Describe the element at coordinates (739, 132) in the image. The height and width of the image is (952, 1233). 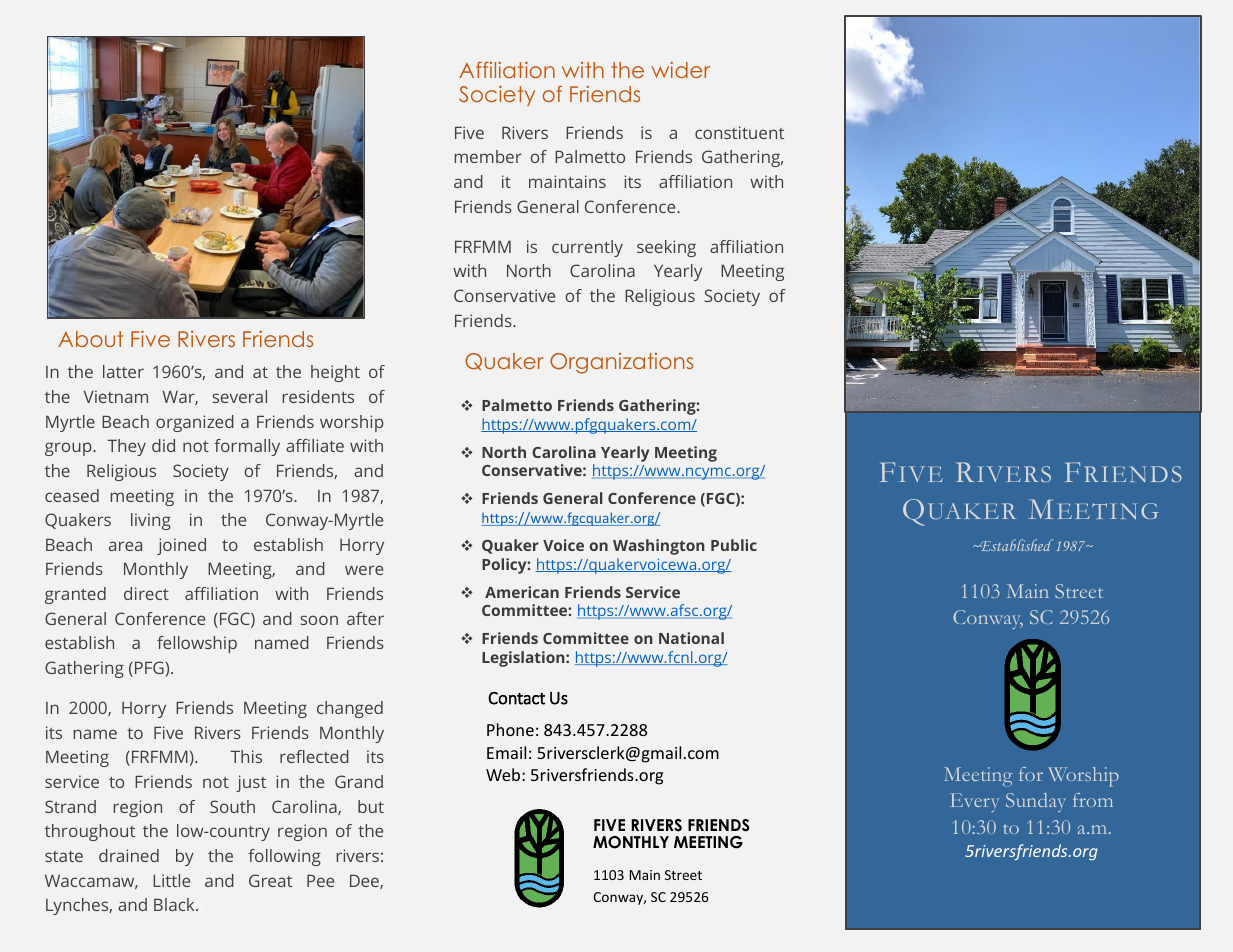
I see `constituent` at that location.
